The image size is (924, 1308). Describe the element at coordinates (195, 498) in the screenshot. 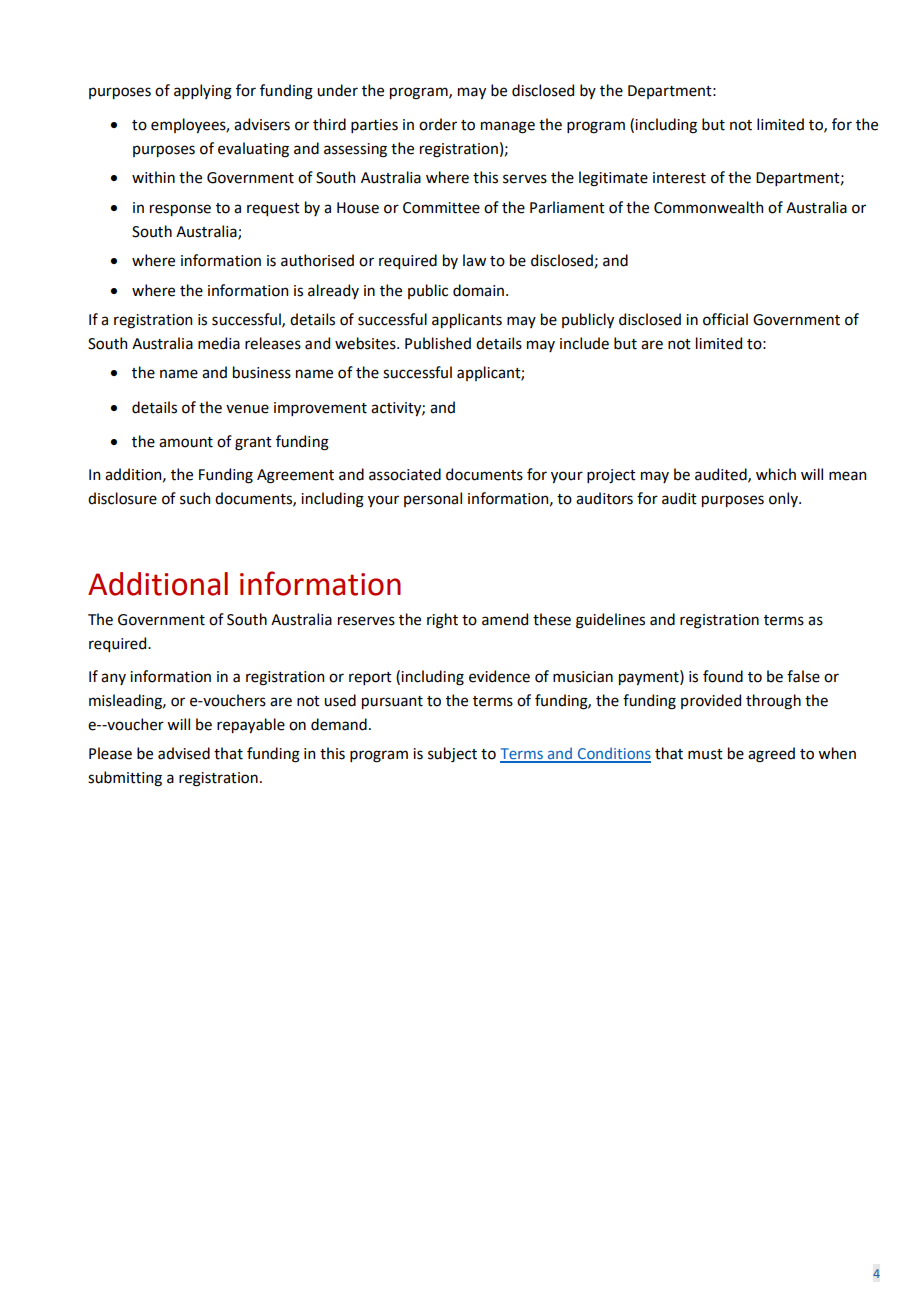

I see `such` at that location.
